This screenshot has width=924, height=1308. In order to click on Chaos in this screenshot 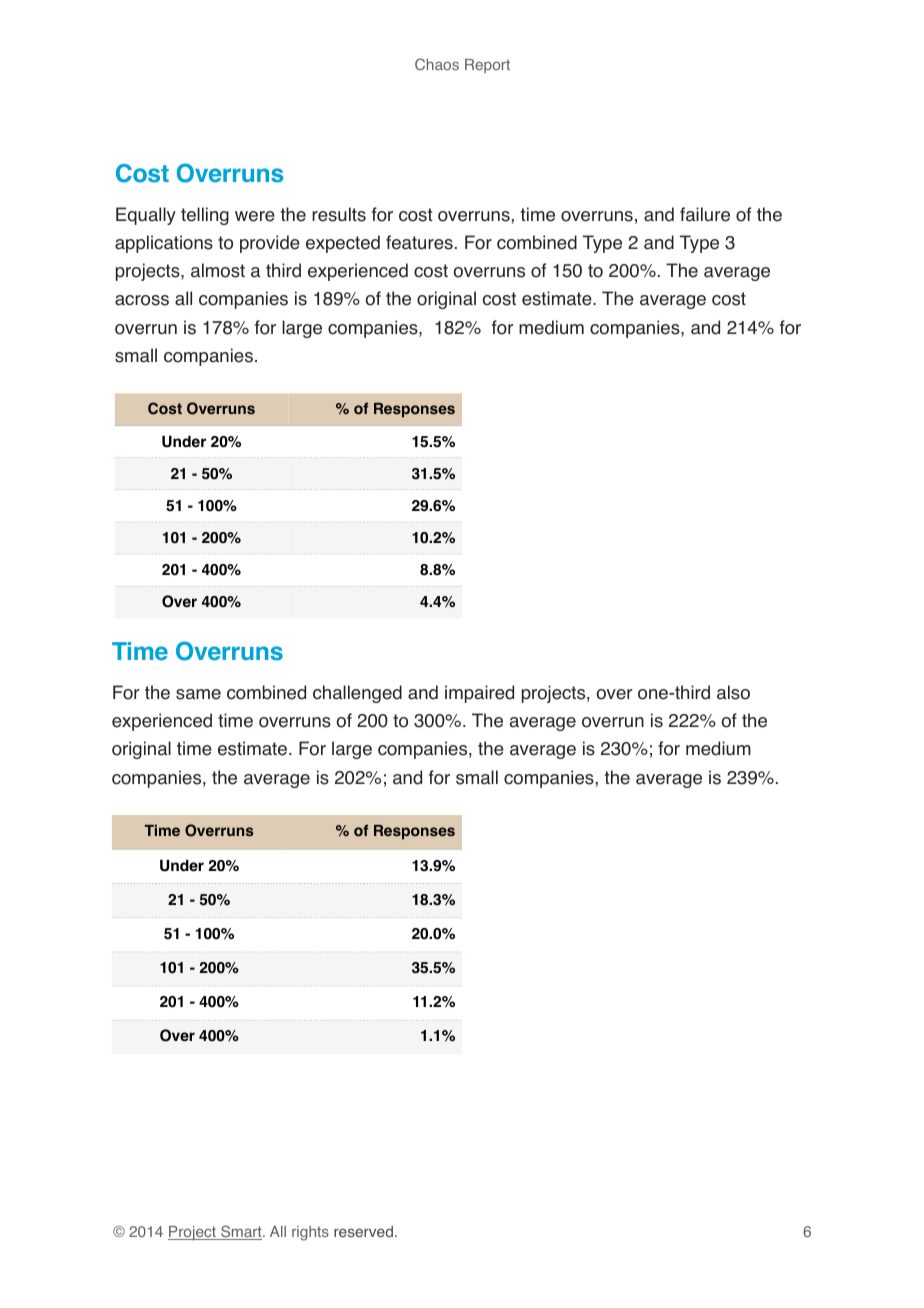, I will do `click(437, 64)`.
